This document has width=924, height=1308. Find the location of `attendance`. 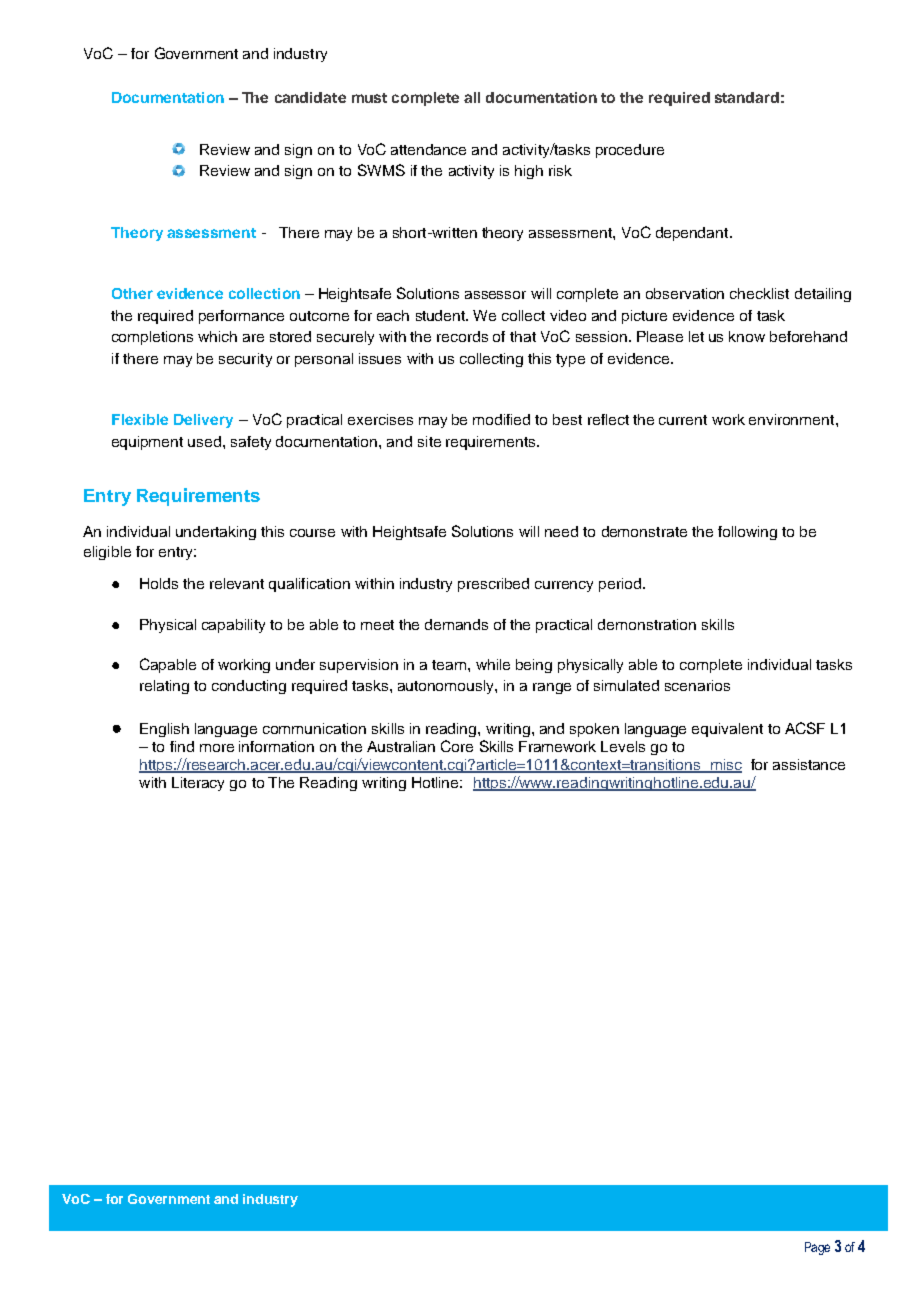

attendance is located at coordinates (428, 149).
